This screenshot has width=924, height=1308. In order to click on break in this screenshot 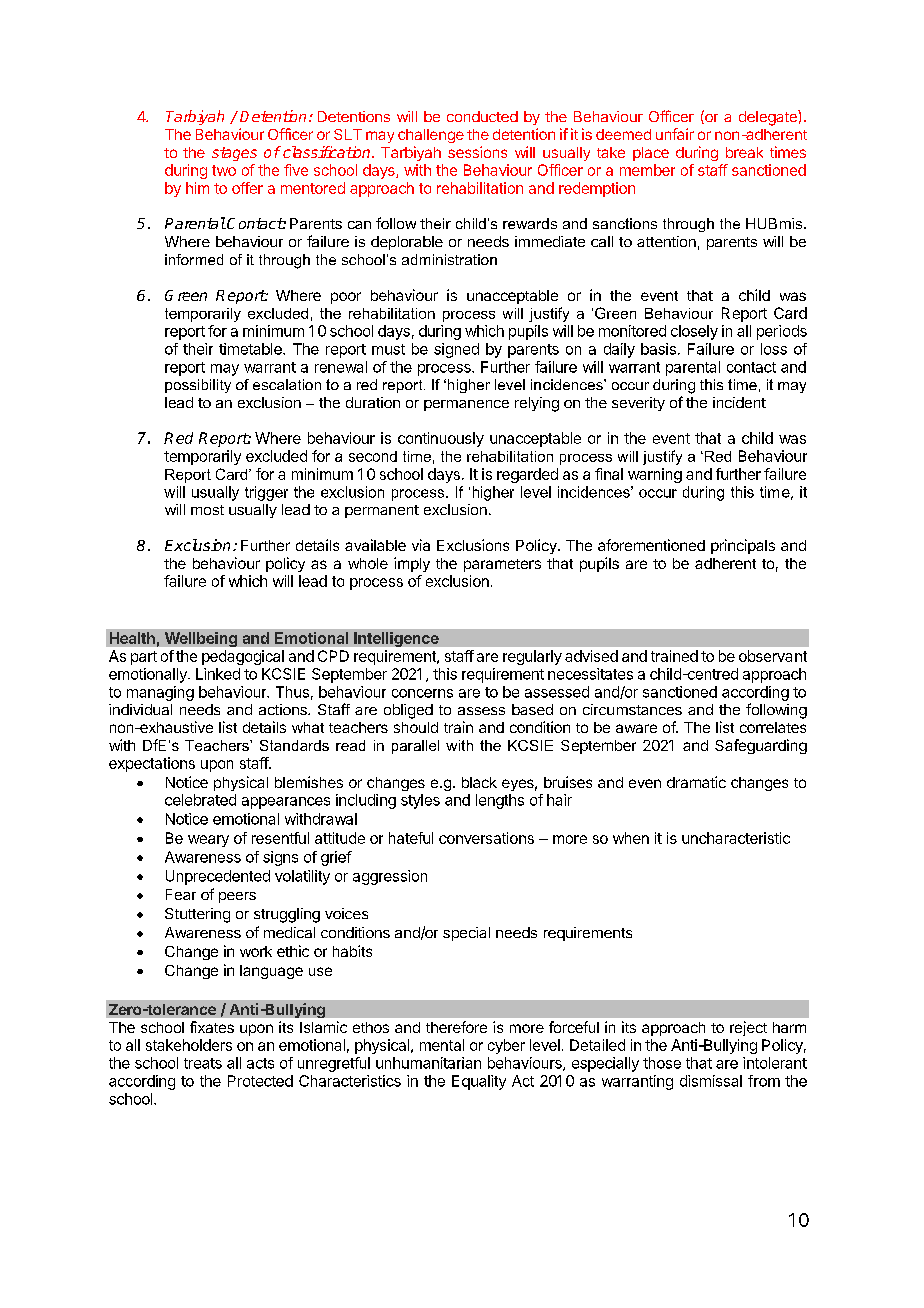, I will do `click(744, 152)`.
